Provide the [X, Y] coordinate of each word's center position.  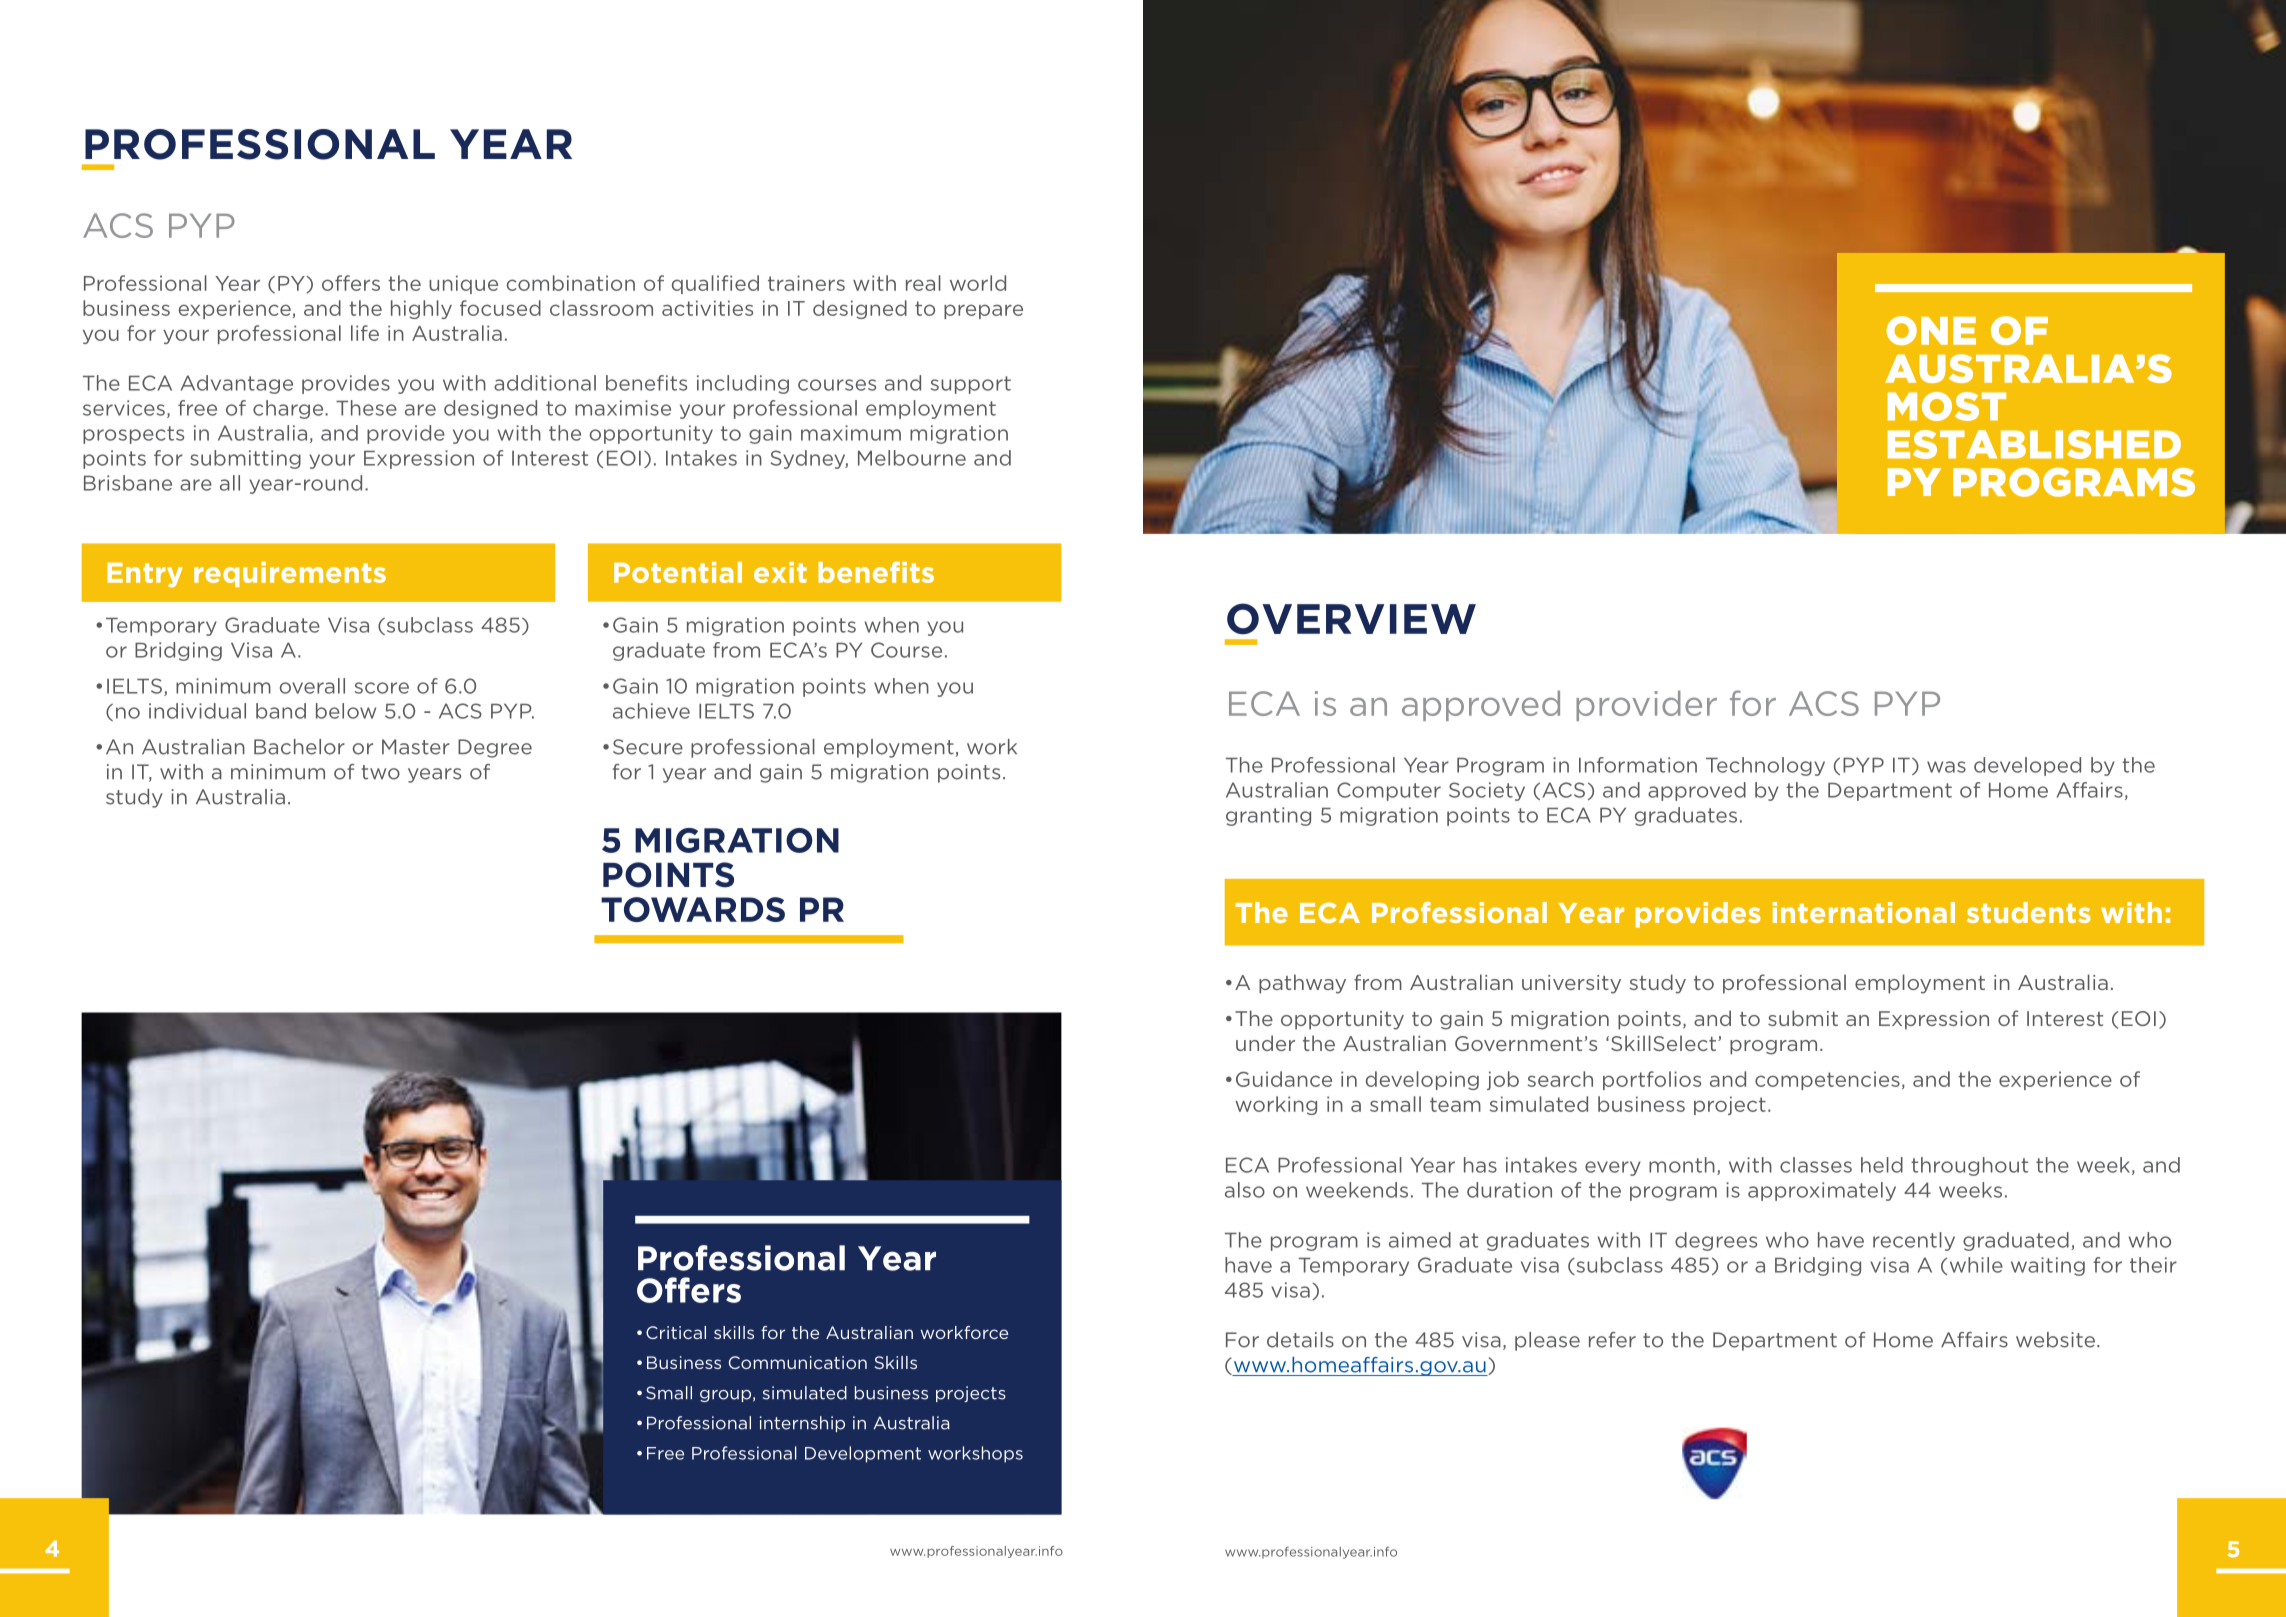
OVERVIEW [1351, 618]
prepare [983, 311]
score [382, 688]
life [365, 333]
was [1946, 767]
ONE [1931, 330]
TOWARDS [693, 909]
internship [802, 1424]
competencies [1827, 1080]
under [1265, 1043]
